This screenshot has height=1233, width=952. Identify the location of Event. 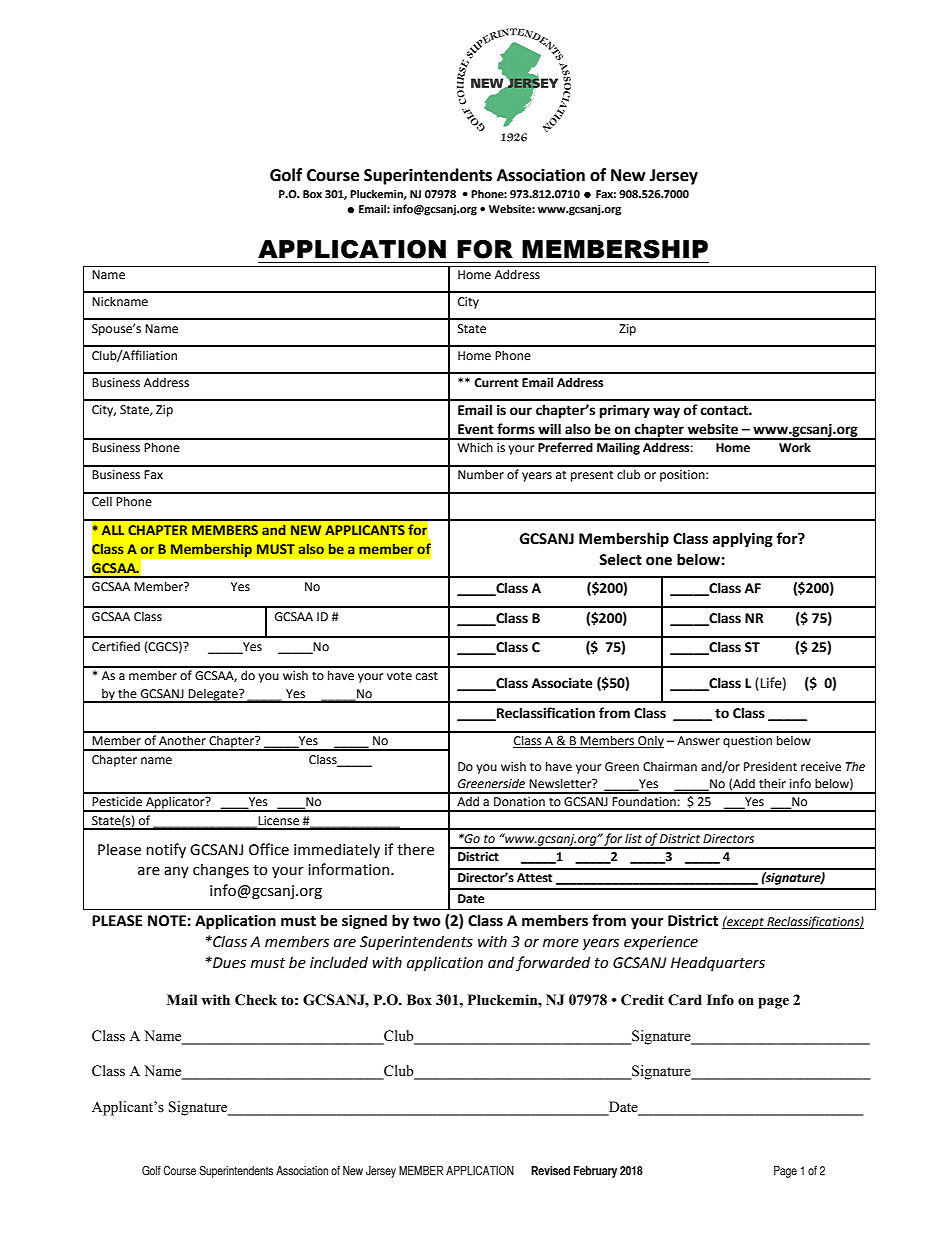
(476, 429).
